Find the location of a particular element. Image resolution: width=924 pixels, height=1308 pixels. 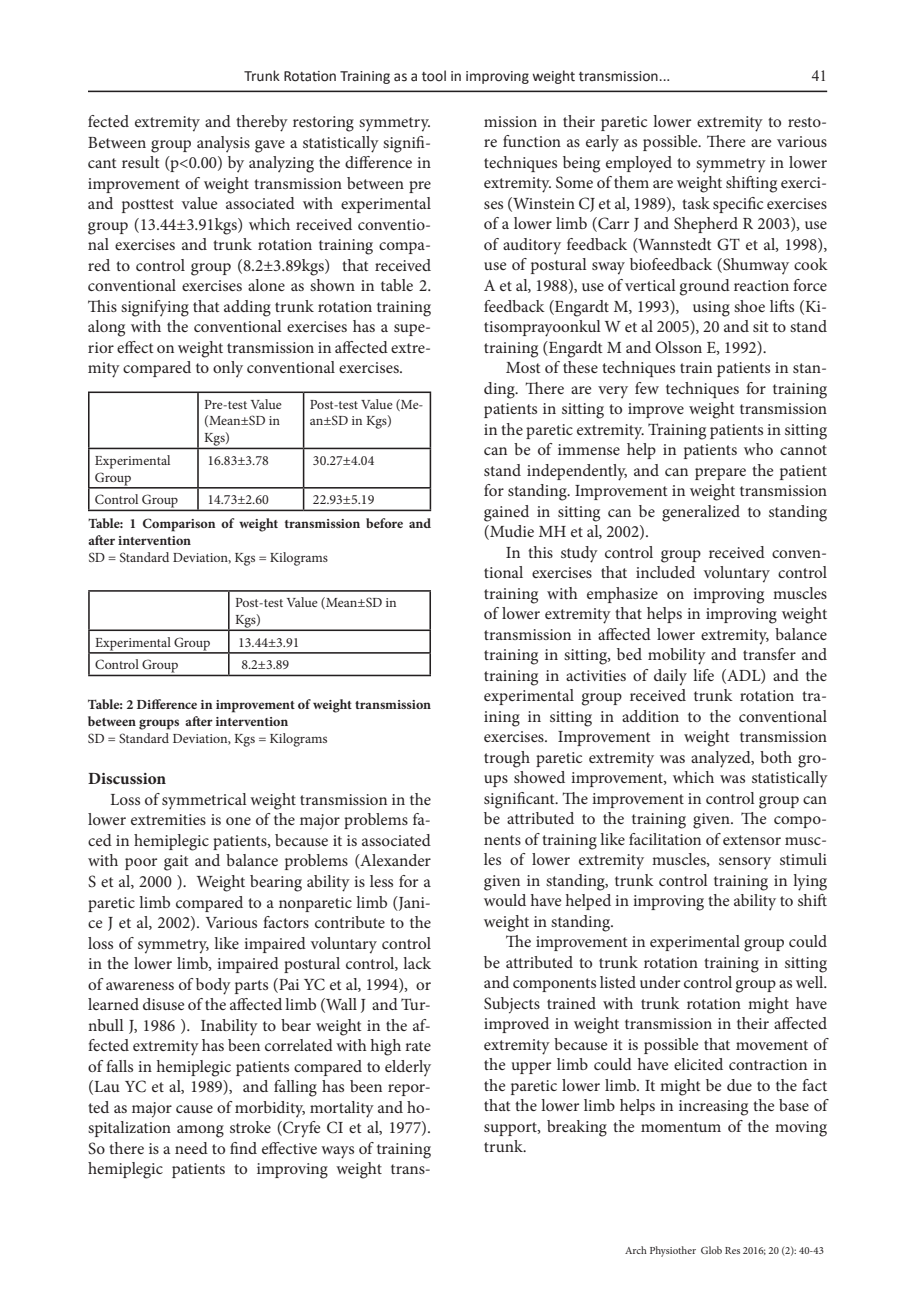

need is located at coordinates (191, 1148).
